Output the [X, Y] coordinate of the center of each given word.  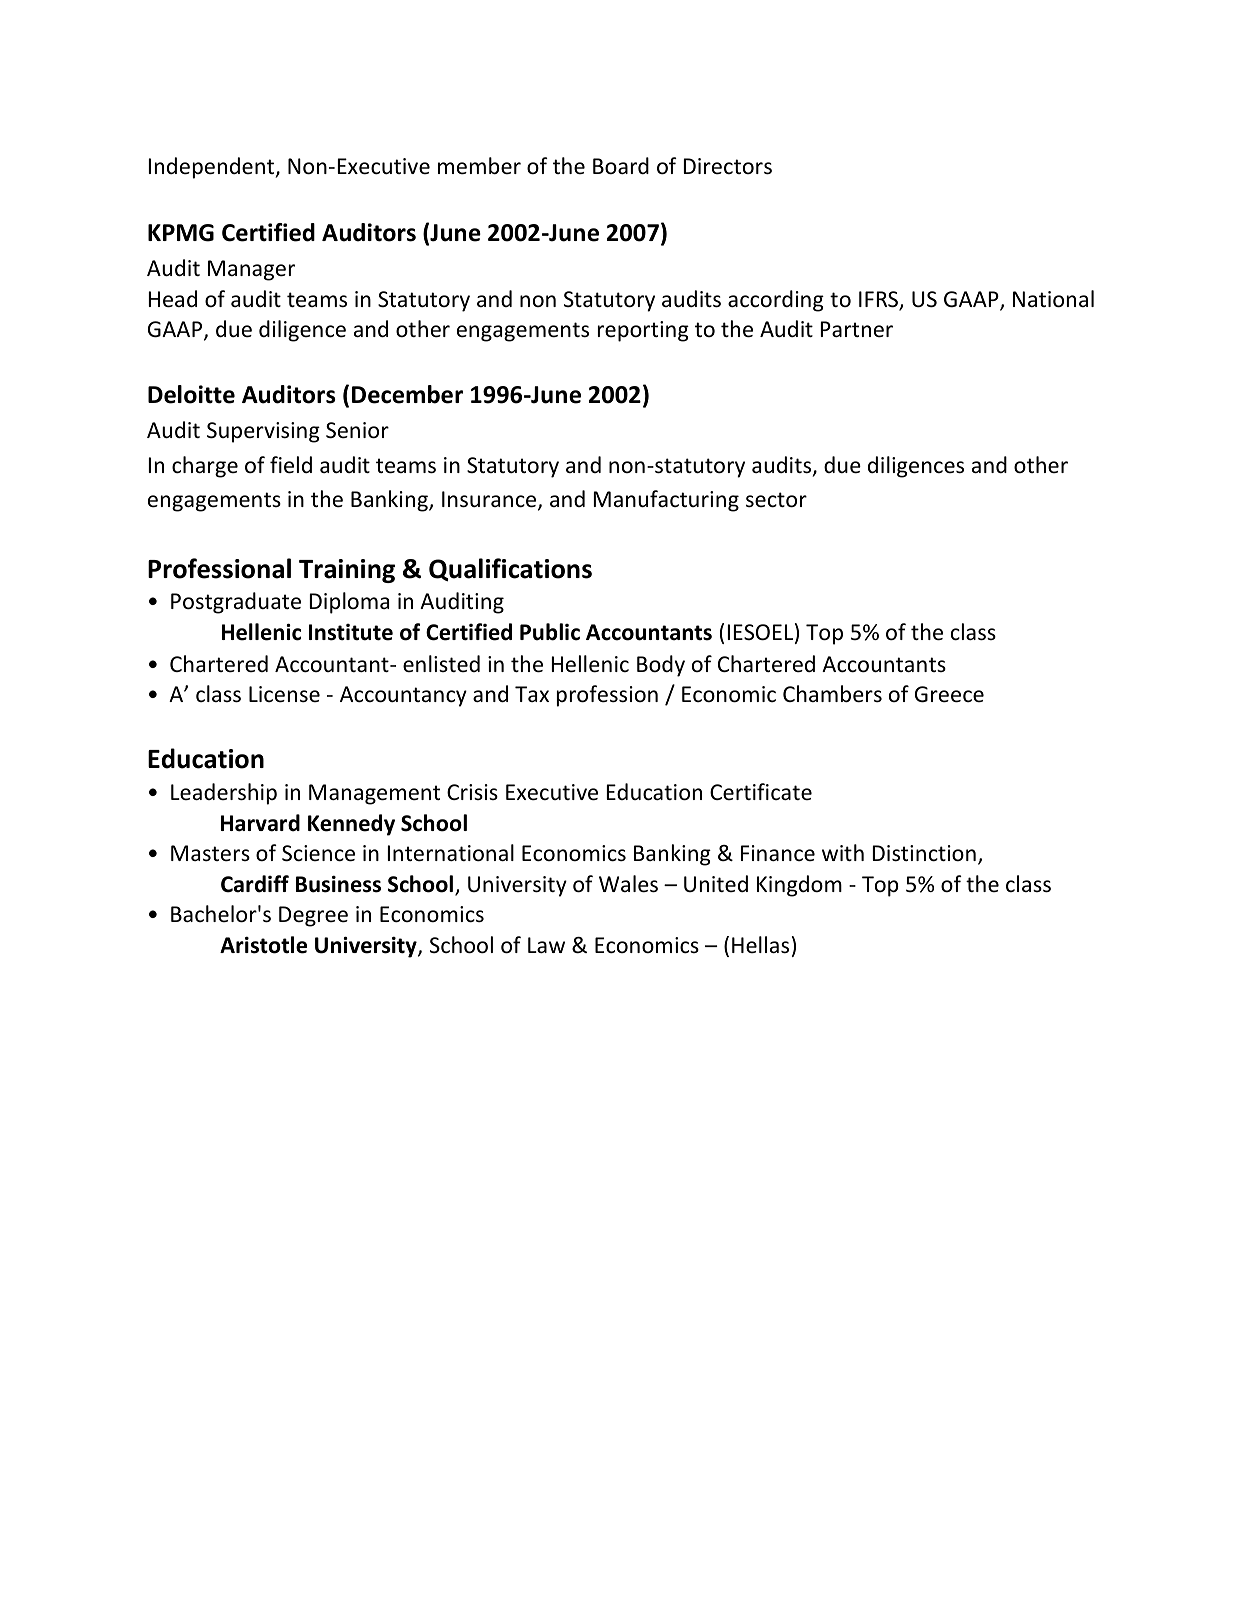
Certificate [761, 791]
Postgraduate [236, 603]
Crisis [472, 792]
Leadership [224, 794]
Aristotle [263, 945]
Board [621, 166]
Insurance [490, 500]
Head [173, 299]
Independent [213, 168]
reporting [643, 331]
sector [776, 500]
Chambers [832, 694]
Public [550, 632]
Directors [728, 166]
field [291, 465]
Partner [857, 329]
